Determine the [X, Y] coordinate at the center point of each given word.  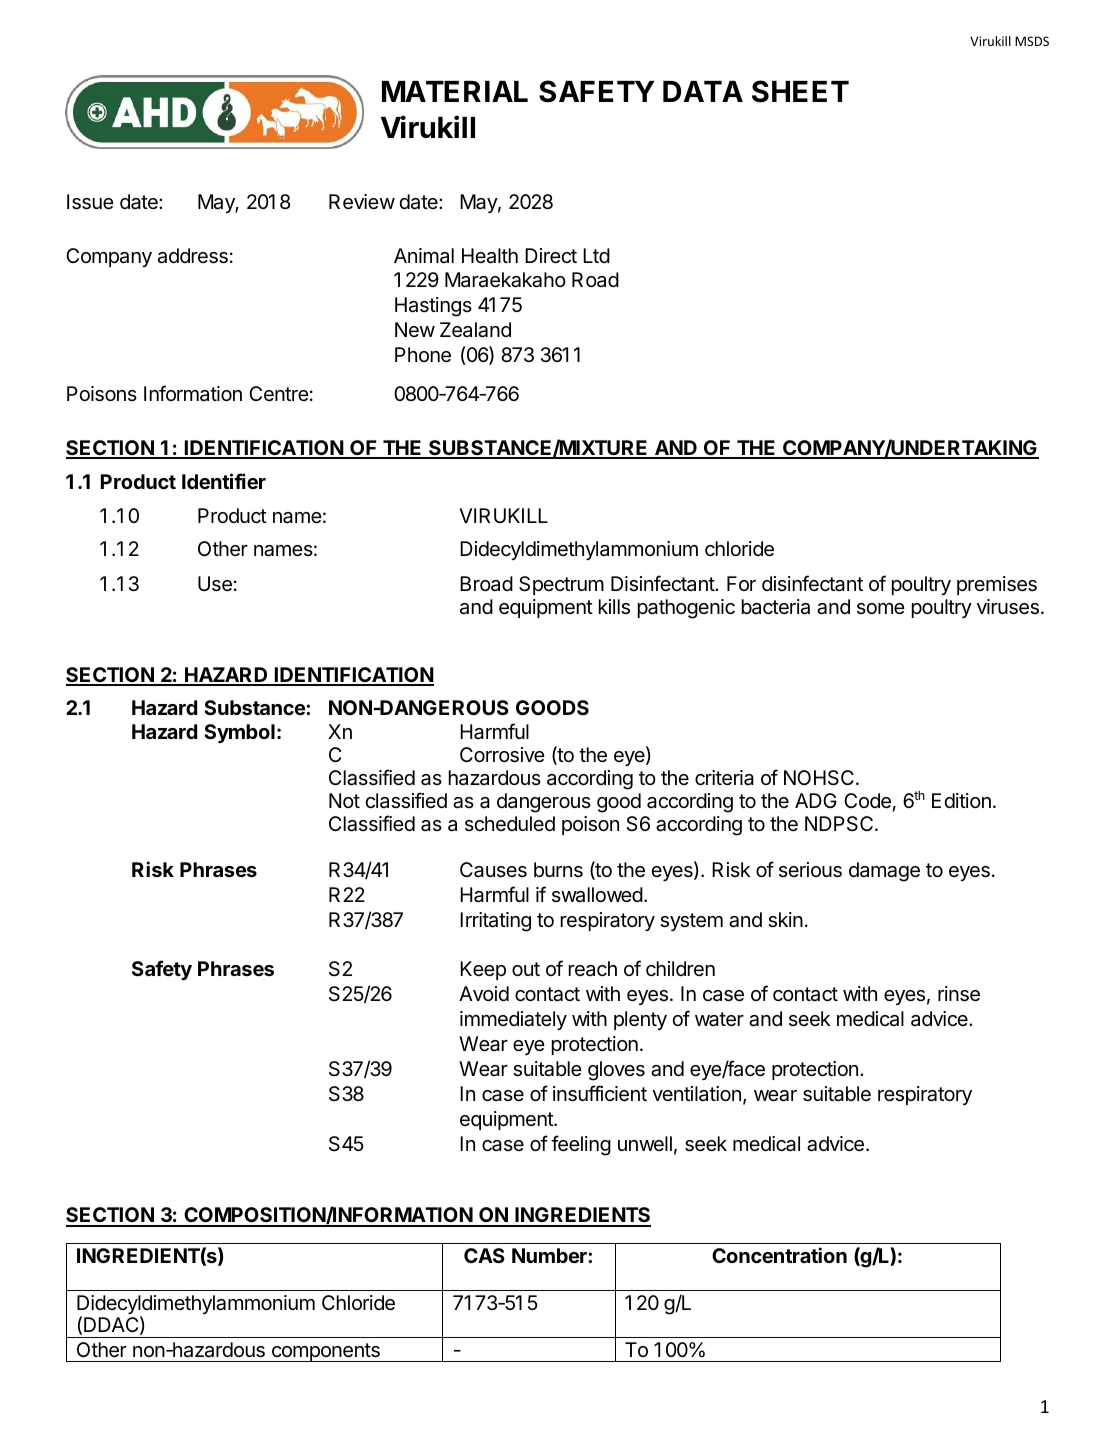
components [325, 1352]
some [881, 608]
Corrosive [502, 755]
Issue [90, 202]
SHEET [800, 91]
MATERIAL [455, 91]
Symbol [239, 733]
